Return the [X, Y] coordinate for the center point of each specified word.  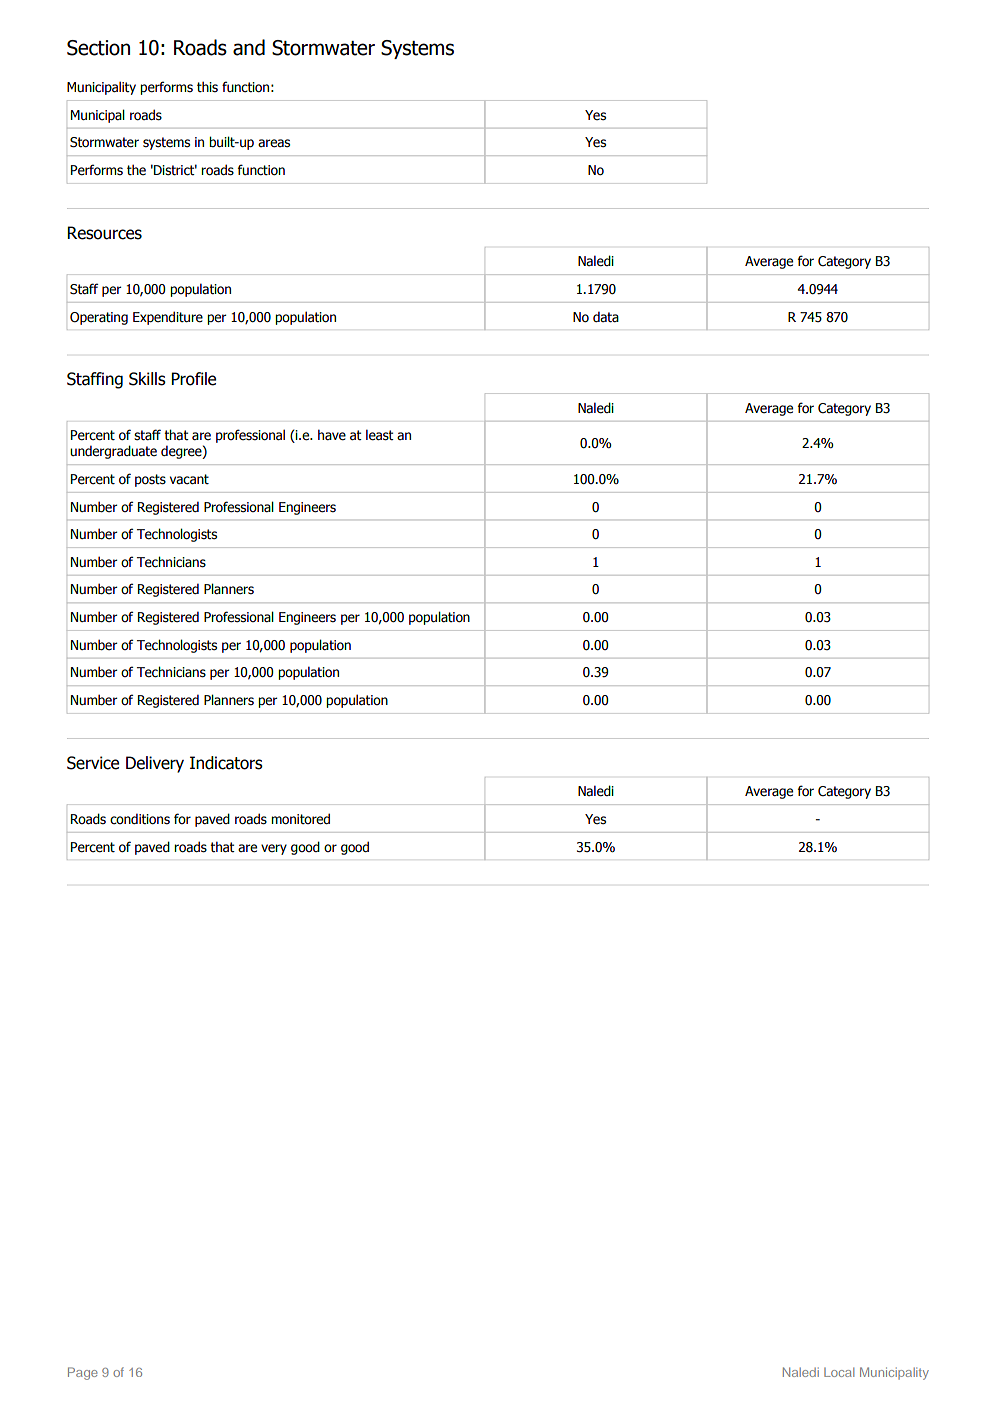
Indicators [226, 763]
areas [274, 143]
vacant [189, 479]
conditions [140, 819]
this [207, 87]
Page [83, 1373]
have [332, 435]
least [380, 435]
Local [839, 1372]
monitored [300, 819]
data [606, 317]
